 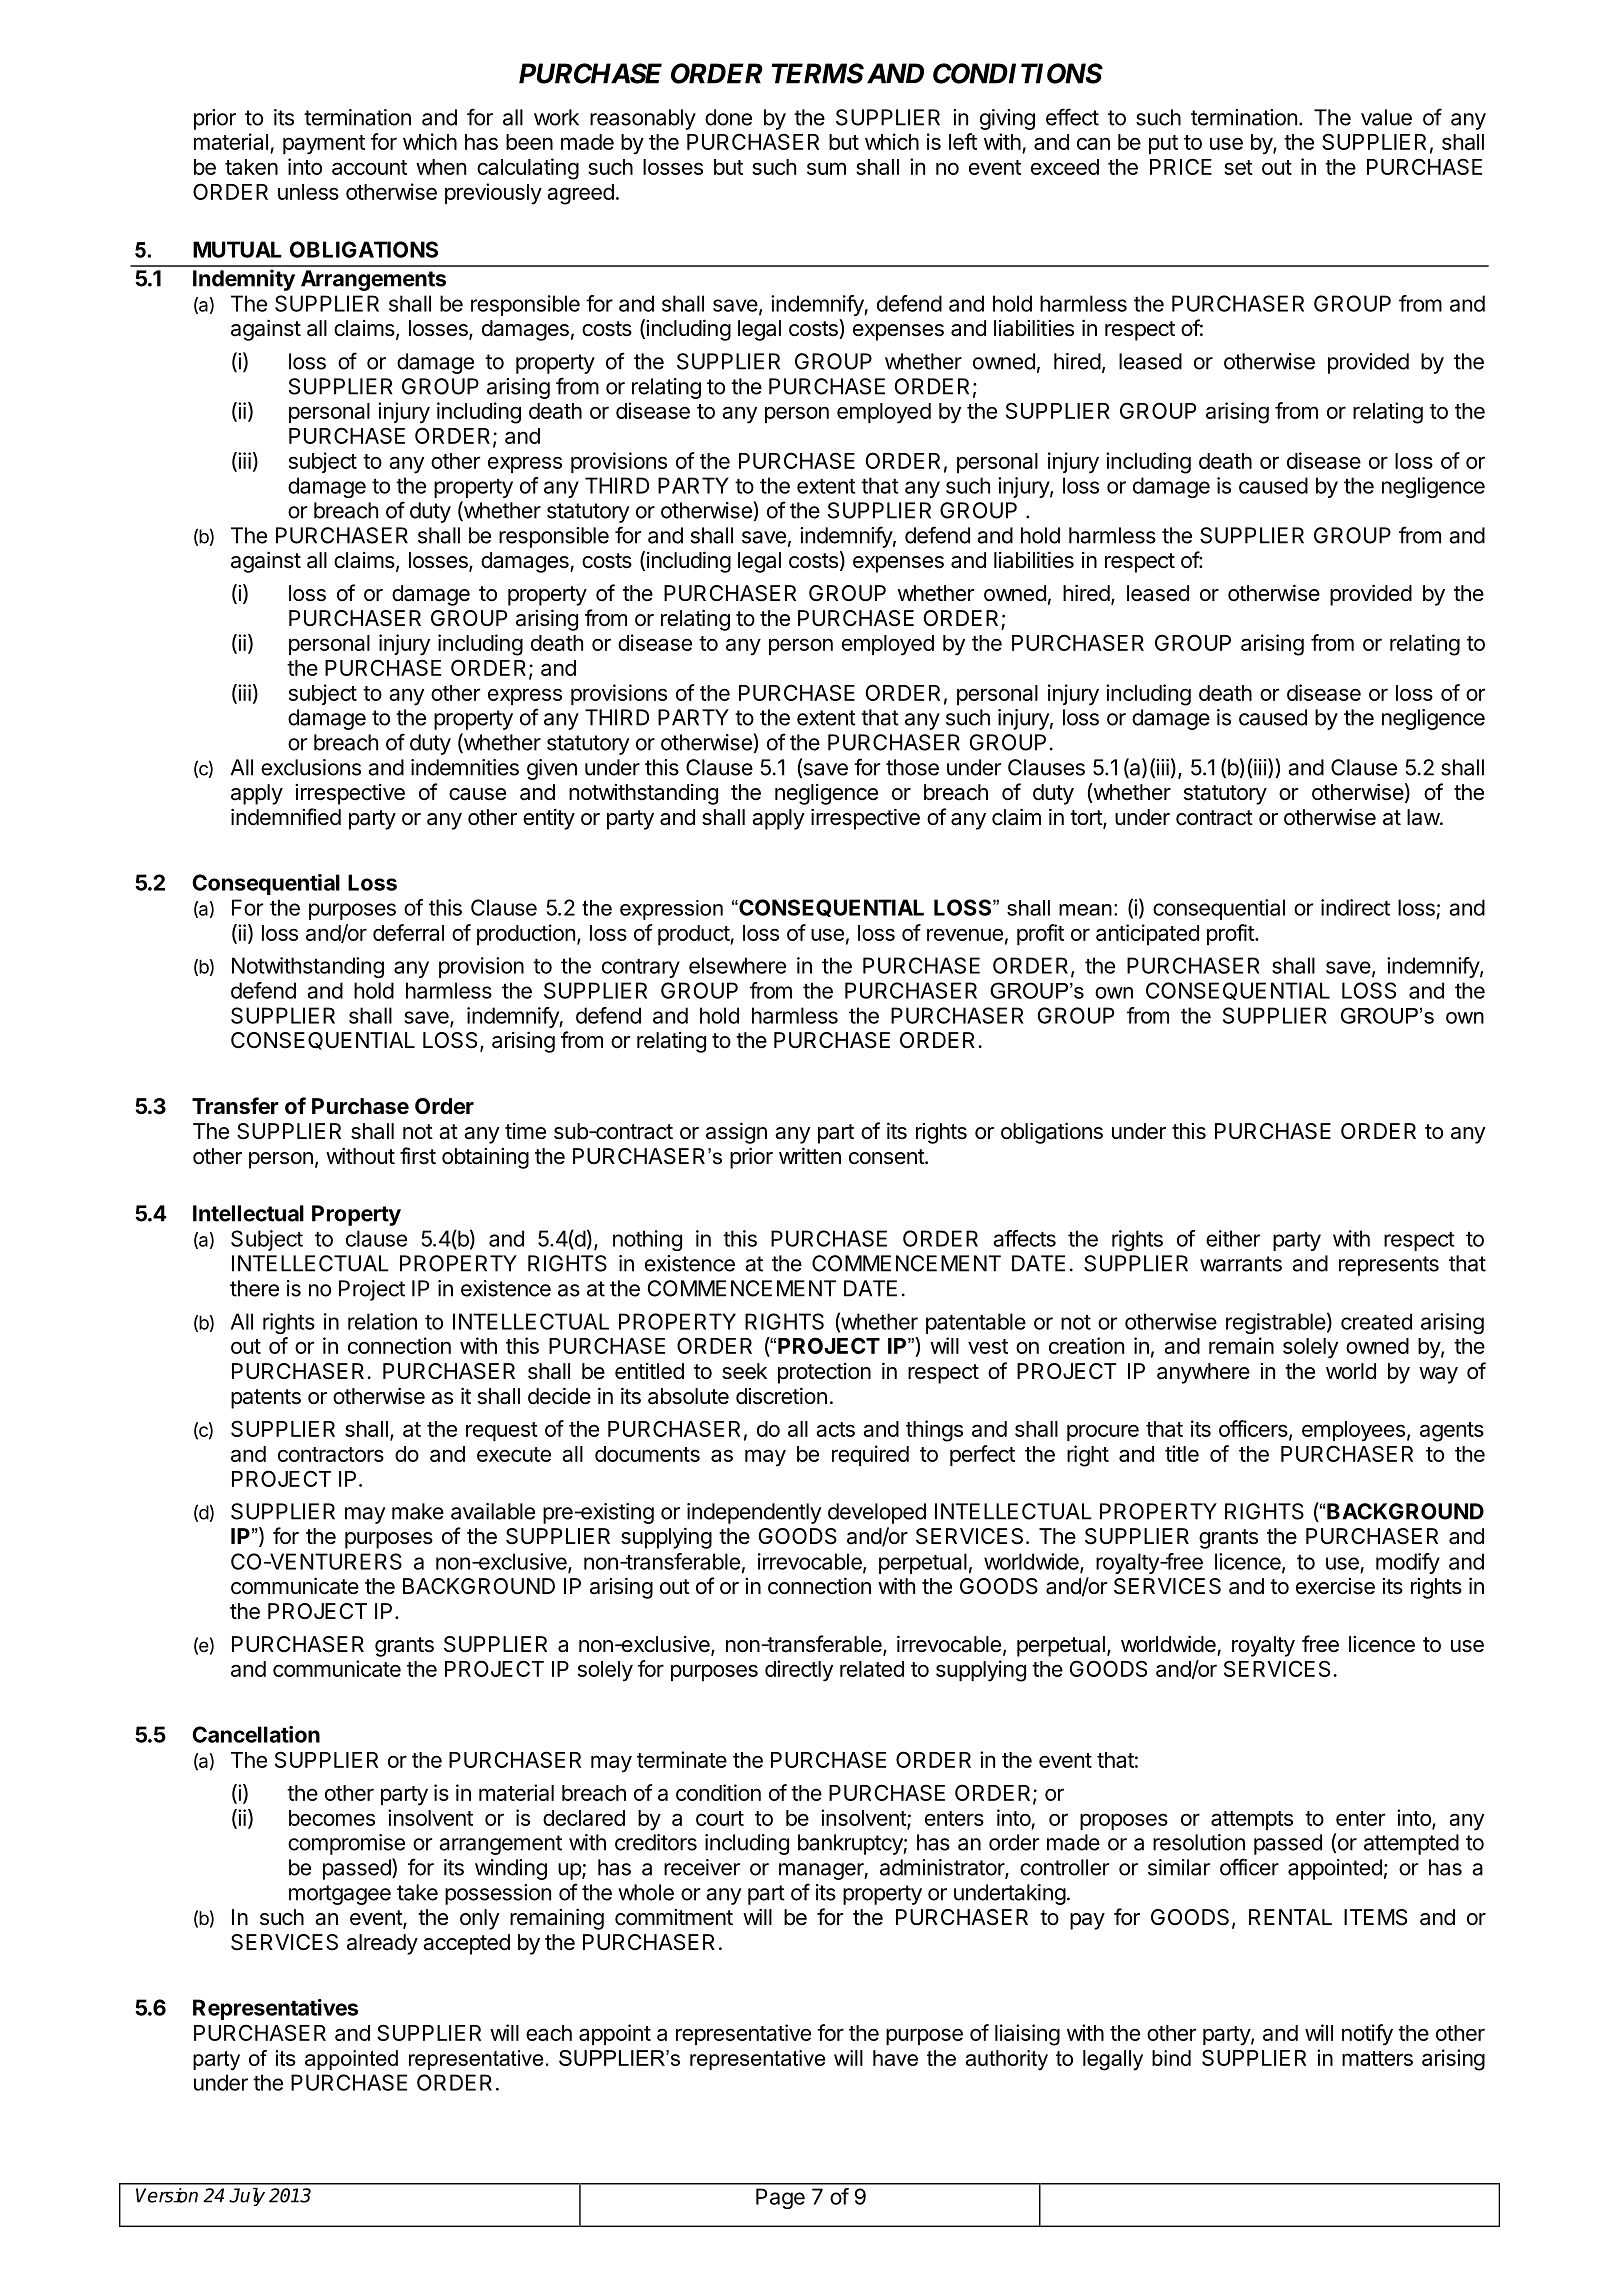 What do you see at coordinates (780, 2198) in the screenshot?
I see `Page` at bounding box center [780, 2198].
